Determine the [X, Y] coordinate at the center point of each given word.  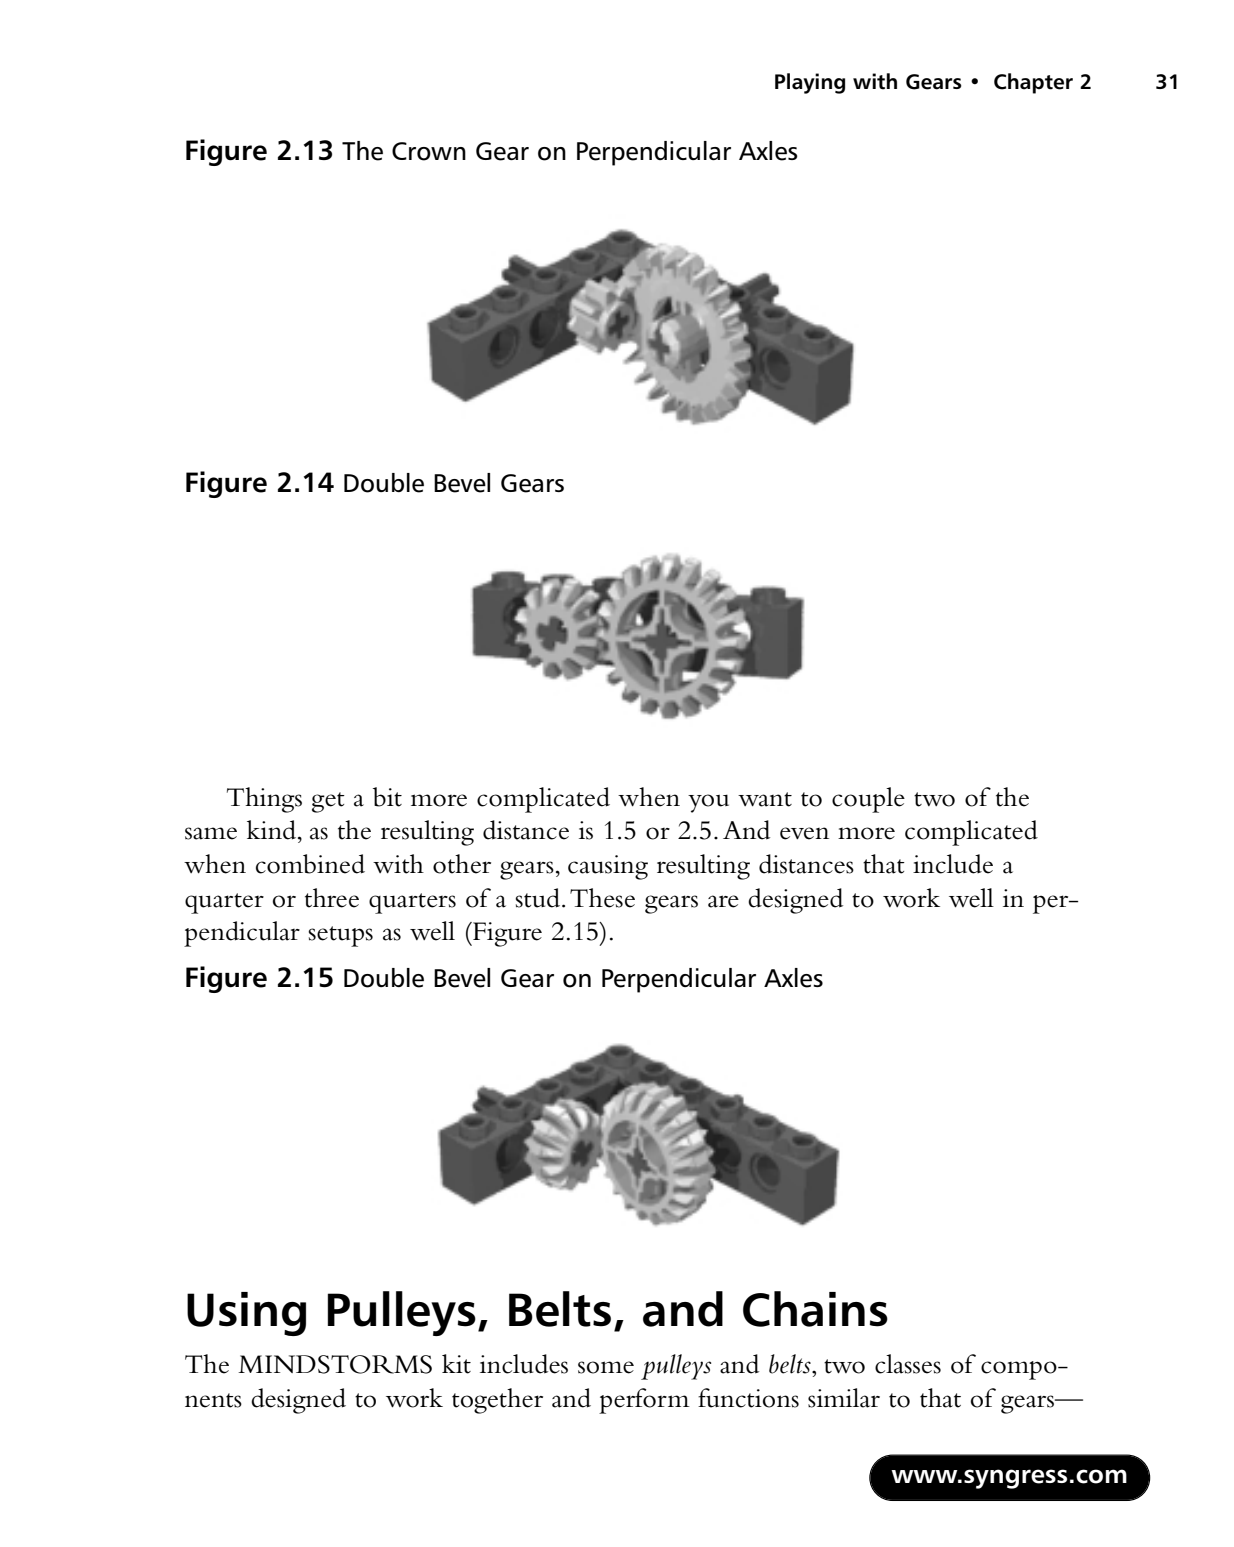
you [708, 803]
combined [310, 864]
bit [387, 797]
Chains [815, 1309]
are [723, 901]
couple [868, 800]
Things [264, 800]
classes [908, 1364]
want [765, 799]
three [332, 898]
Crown [429, 151]
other [462, 864]
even [804, 833]
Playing [810, 83]
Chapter [1033, 83]
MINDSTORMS [335, 1364]
